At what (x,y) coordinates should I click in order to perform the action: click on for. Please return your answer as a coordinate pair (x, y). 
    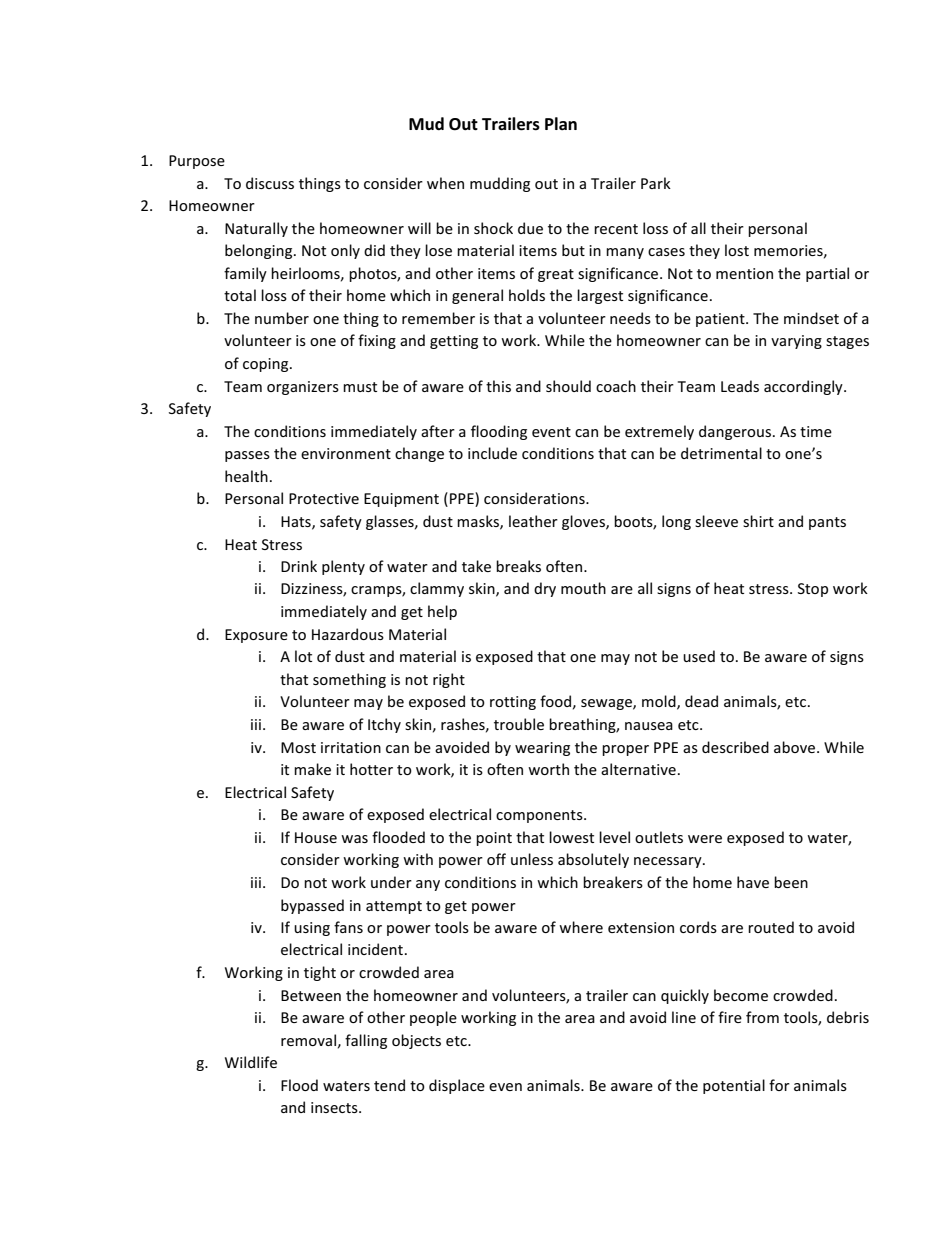
    Looking at the image, I should click on (779, 1085).
